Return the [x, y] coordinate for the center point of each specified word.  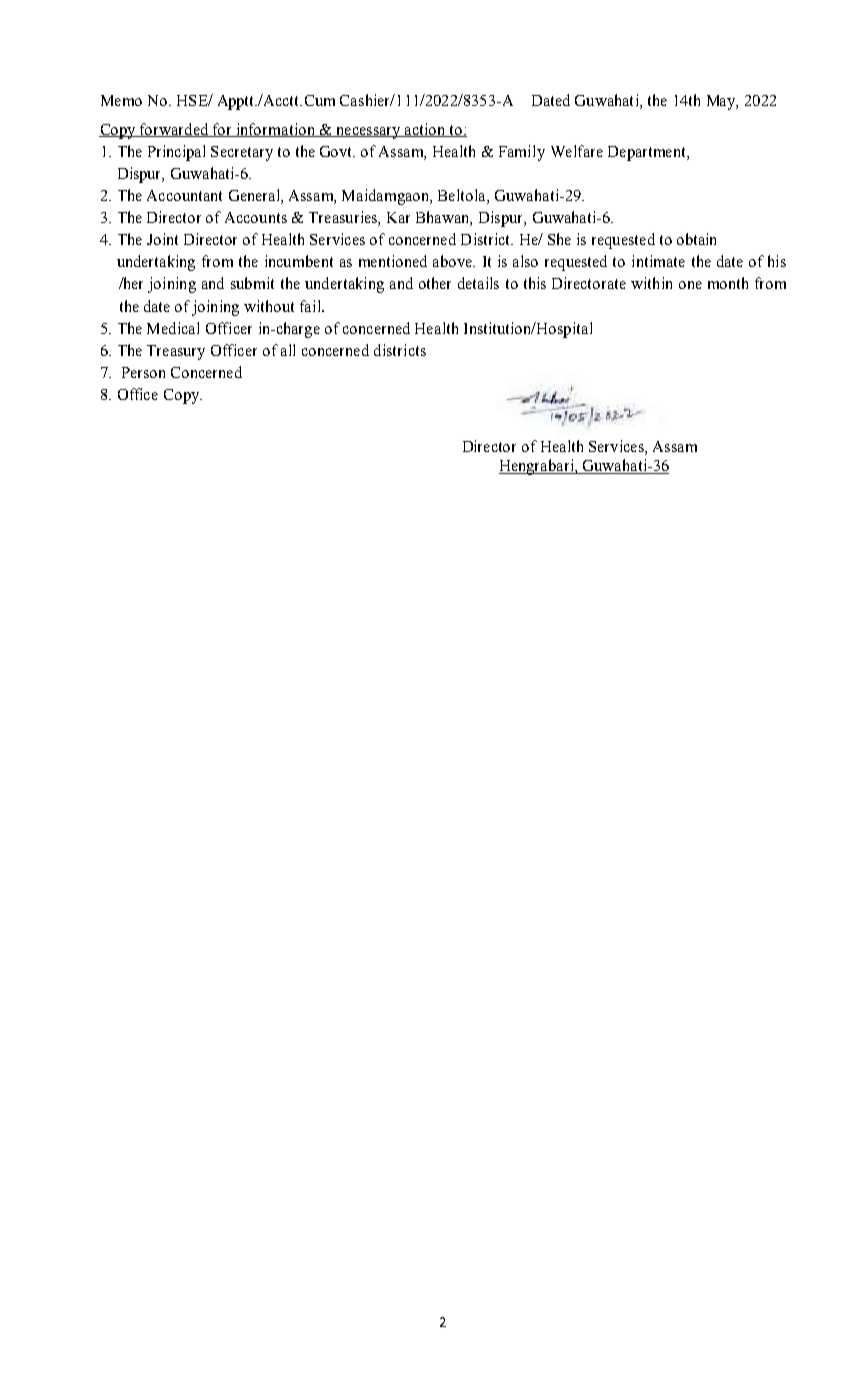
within [651, 283]
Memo [121, 100]
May [722, 102]
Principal [176, 153]
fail [311, 306]
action [425, 130]
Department [648, 153]
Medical [173, 328]
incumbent [299, 261]
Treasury [176, 352]
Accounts [256, 217]
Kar [398, 217]
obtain [696, 239]
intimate [658, 261]
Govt [337, 151]
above [454, 261]
